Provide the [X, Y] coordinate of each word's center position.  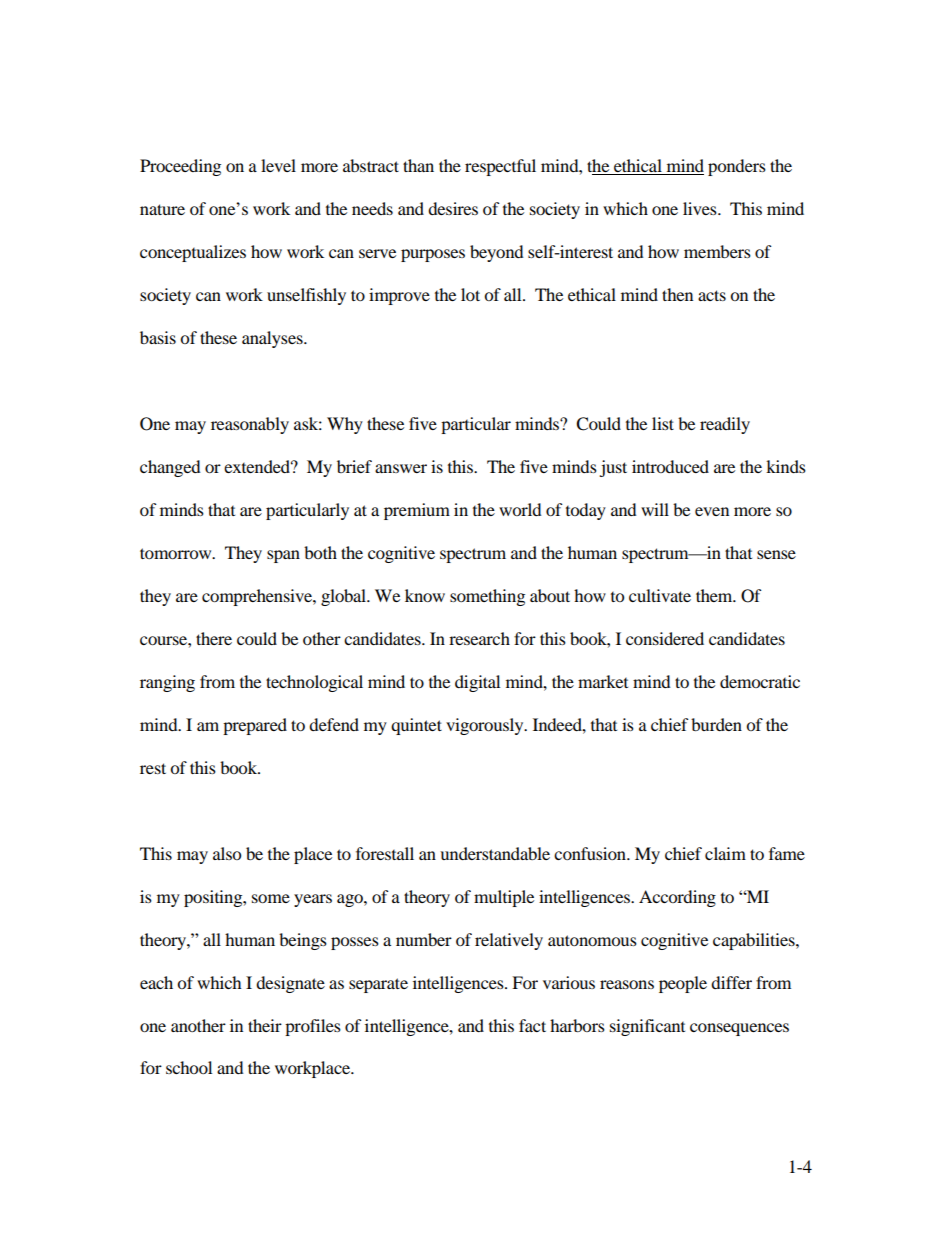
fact [532, 1025]
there [214, 638]
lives [701, 208]
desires [453, 208]
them [715, 595]
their [265, 1025]
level [278, 165]
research [479, 638]
